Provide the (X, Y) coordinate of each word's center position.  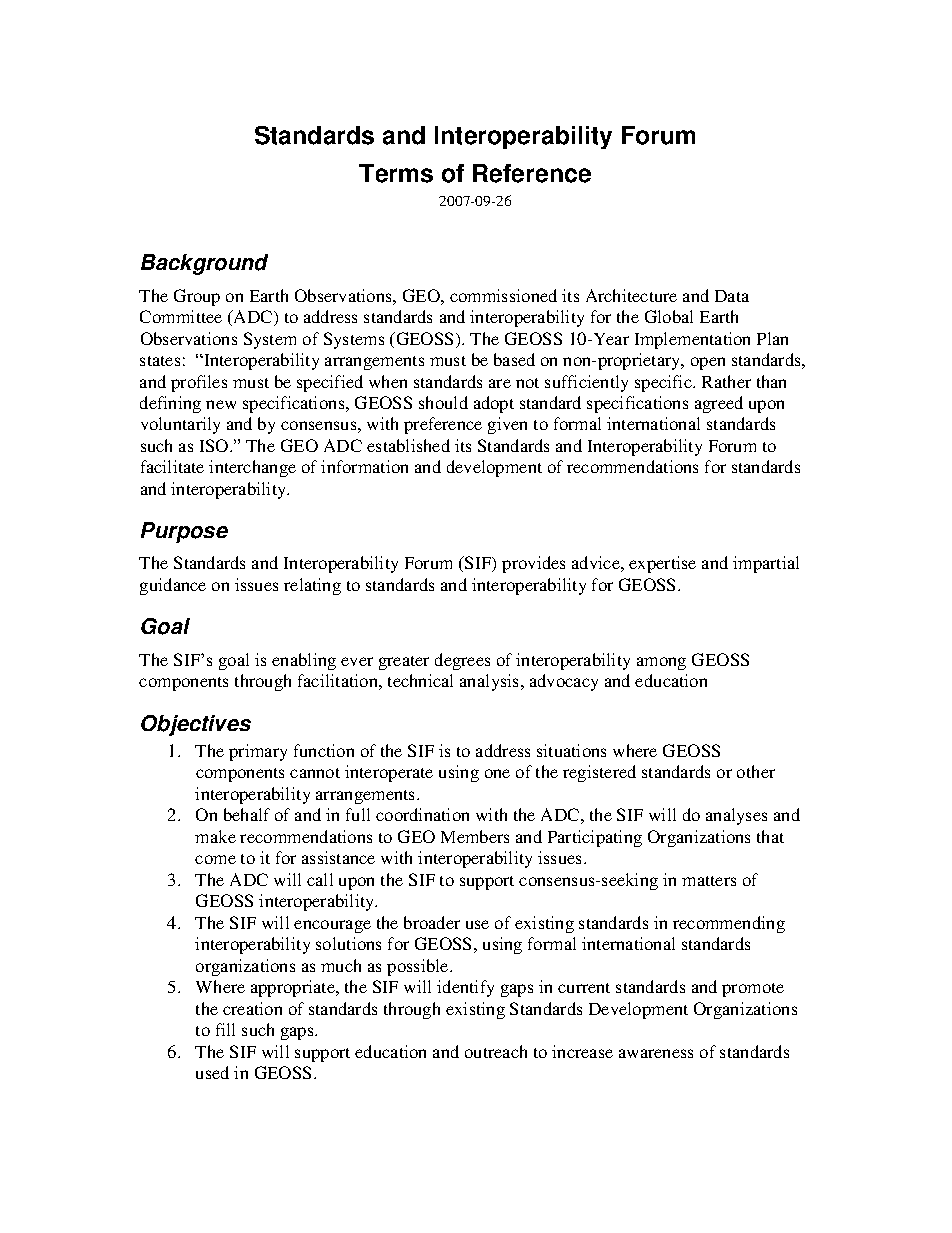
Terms (396, 173)
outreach (496, 1051)
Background (204, 264)
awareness (656, 1053)
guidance (173, 586)
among (661, 663)
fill (225, 1029)
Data (732, 296)
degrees (462, 661)
